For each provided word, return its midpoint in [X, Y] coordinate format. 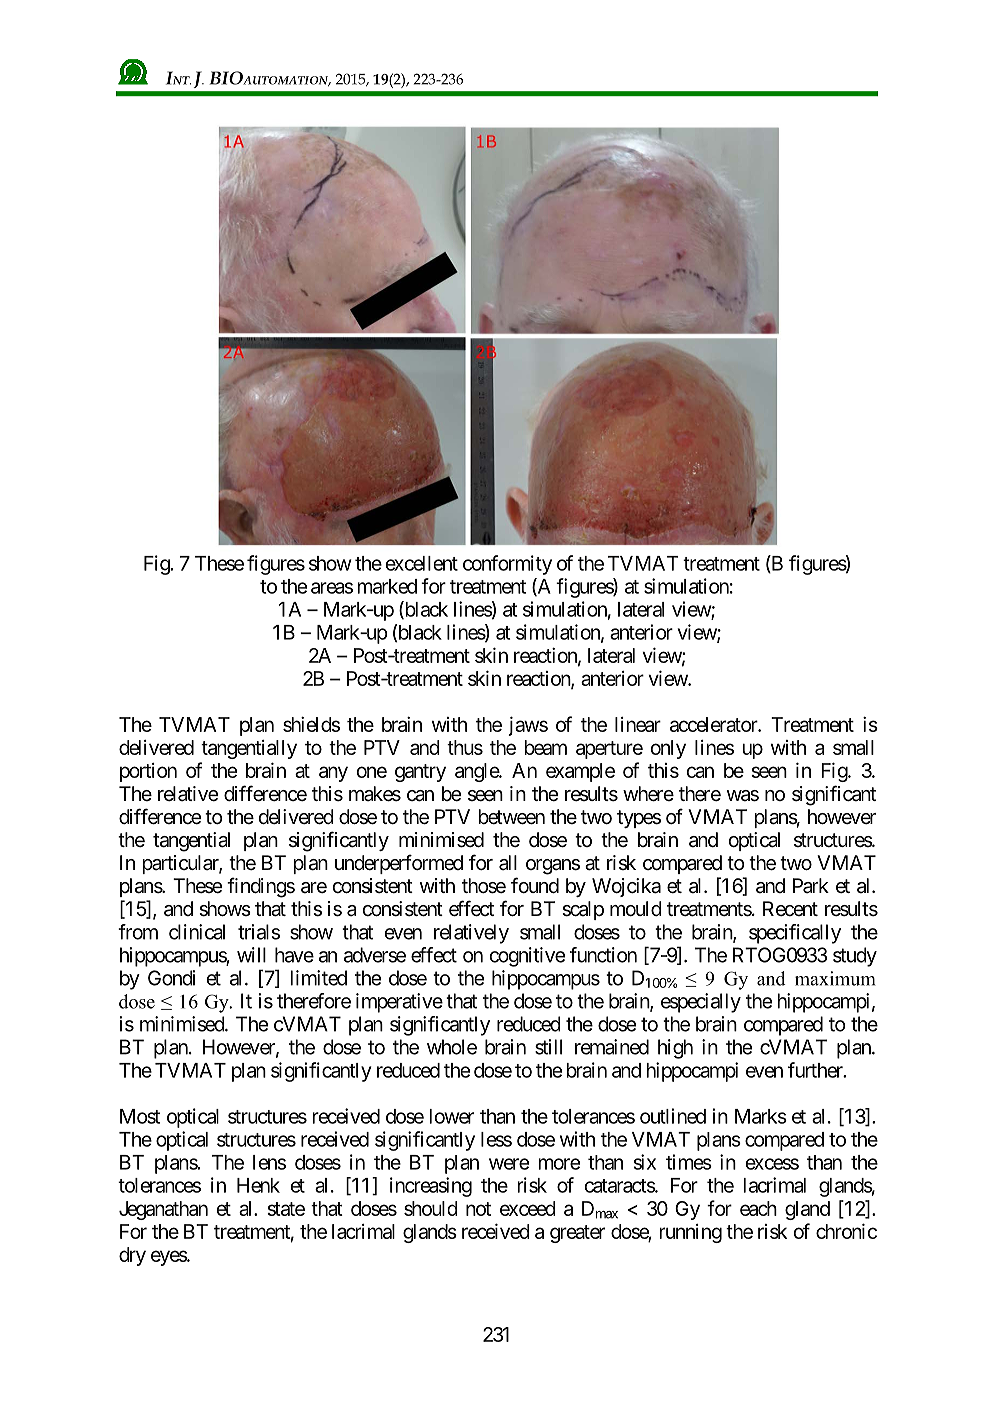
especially [701, 1003]
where [648, 794]
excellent [422, 563]
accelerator [714, 724]
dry [132, 1256]
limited [318, 978]
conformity [507, 565]
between [511, 817]
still [548, 1047]
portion [148, 772]
